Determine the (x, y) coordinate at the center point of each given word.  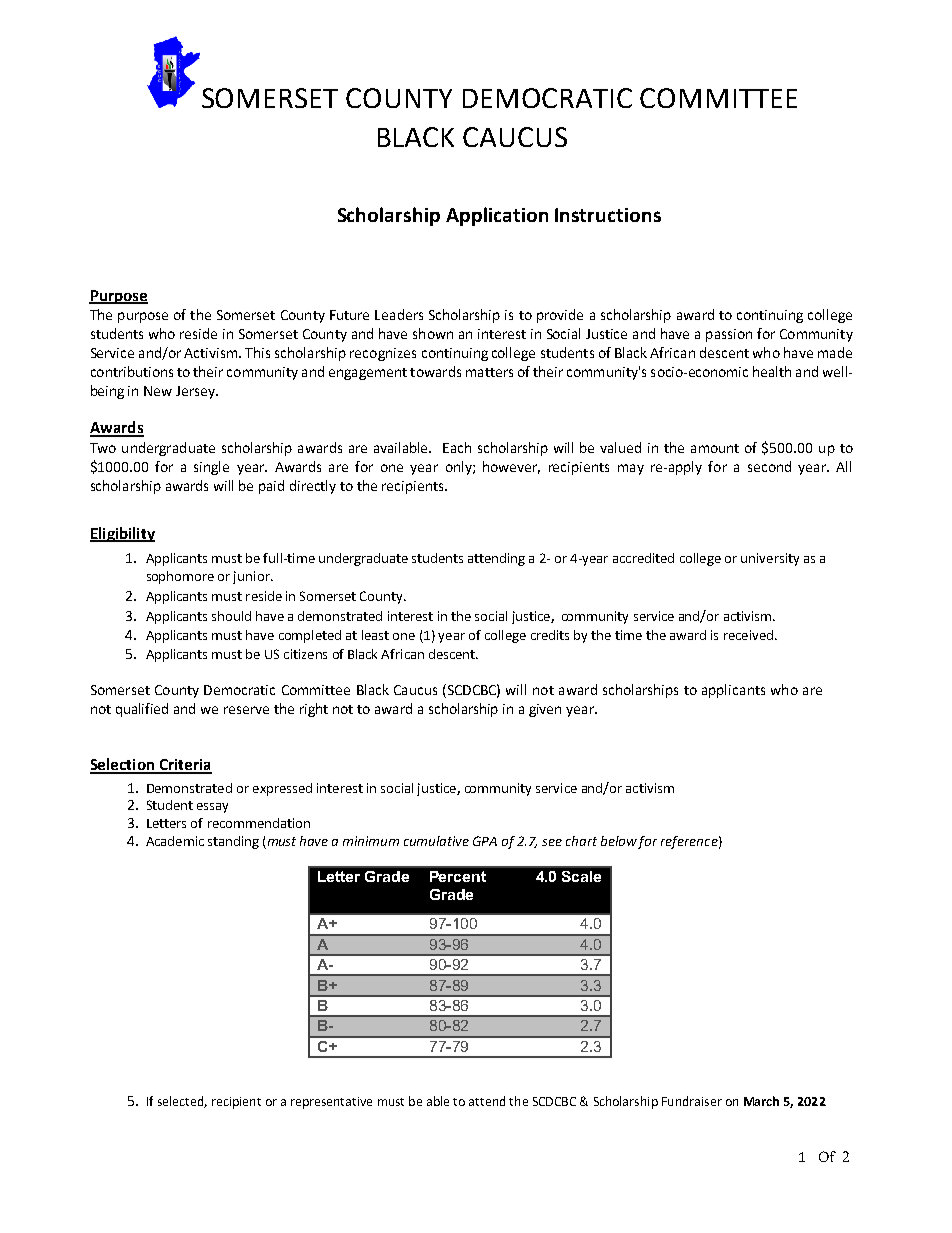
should (231, 616)
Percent (458, 876)
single (211, 468)
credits (550, 635)
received (748, 635)
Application (497, 216)
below (619, 841)
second (769, 466)
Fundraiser (692, 1101)
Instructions (608, 215)
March (761, 1101)
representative (331, 1103)
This (257, 352)
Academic (175, 841)
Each (457, 447)
